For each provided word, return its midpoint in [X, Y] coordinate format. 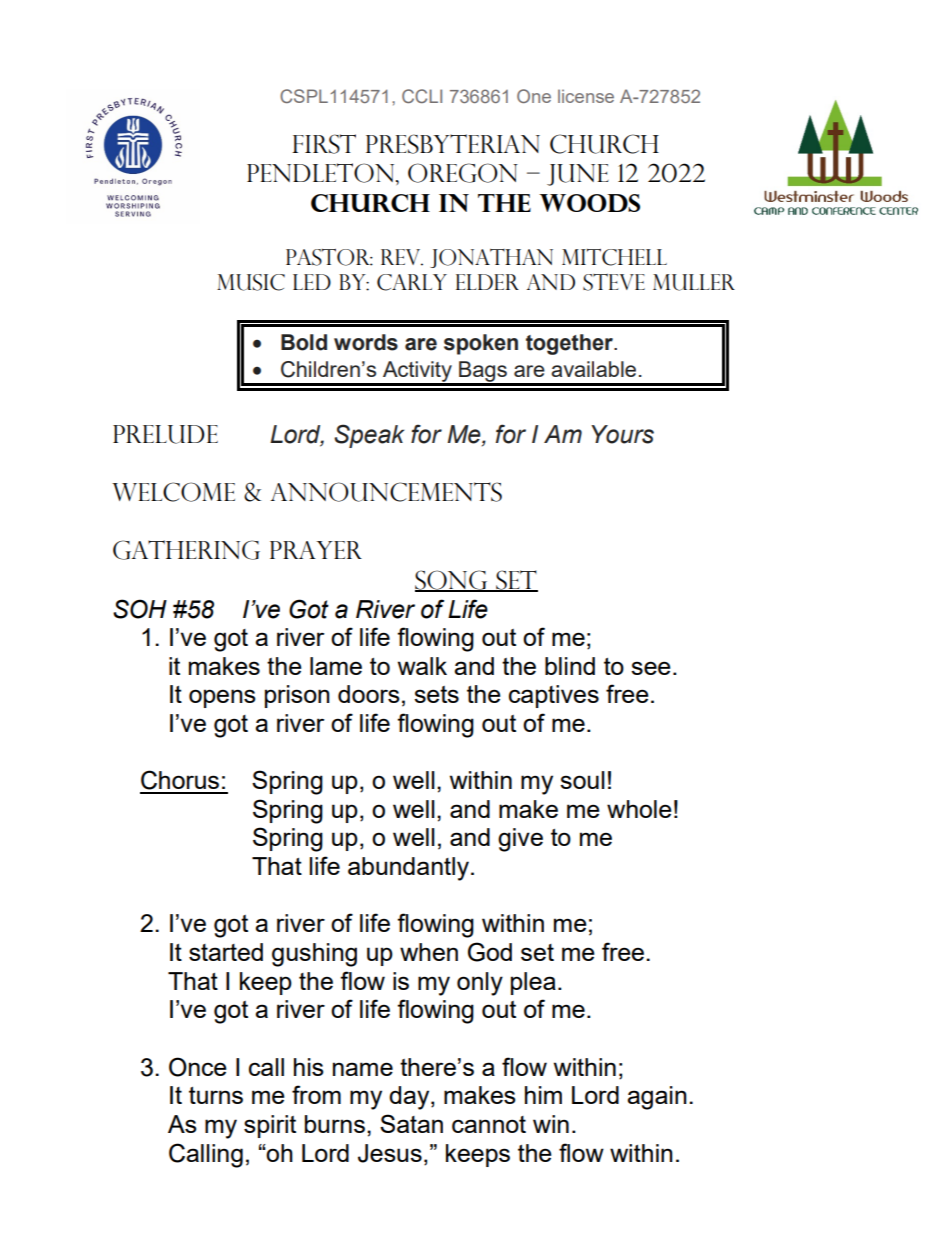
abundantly [410, 869]
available [593, 369]
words [366, 342]
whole [639, 809]
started [226, 952]
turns [216, 1095]
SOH [140, 609]
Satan [411, 1123]
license [586, 96]
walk [422, 666]
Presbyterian [453, 144]
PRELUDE [165, 434]
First [324, 144]
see [651, 668]
